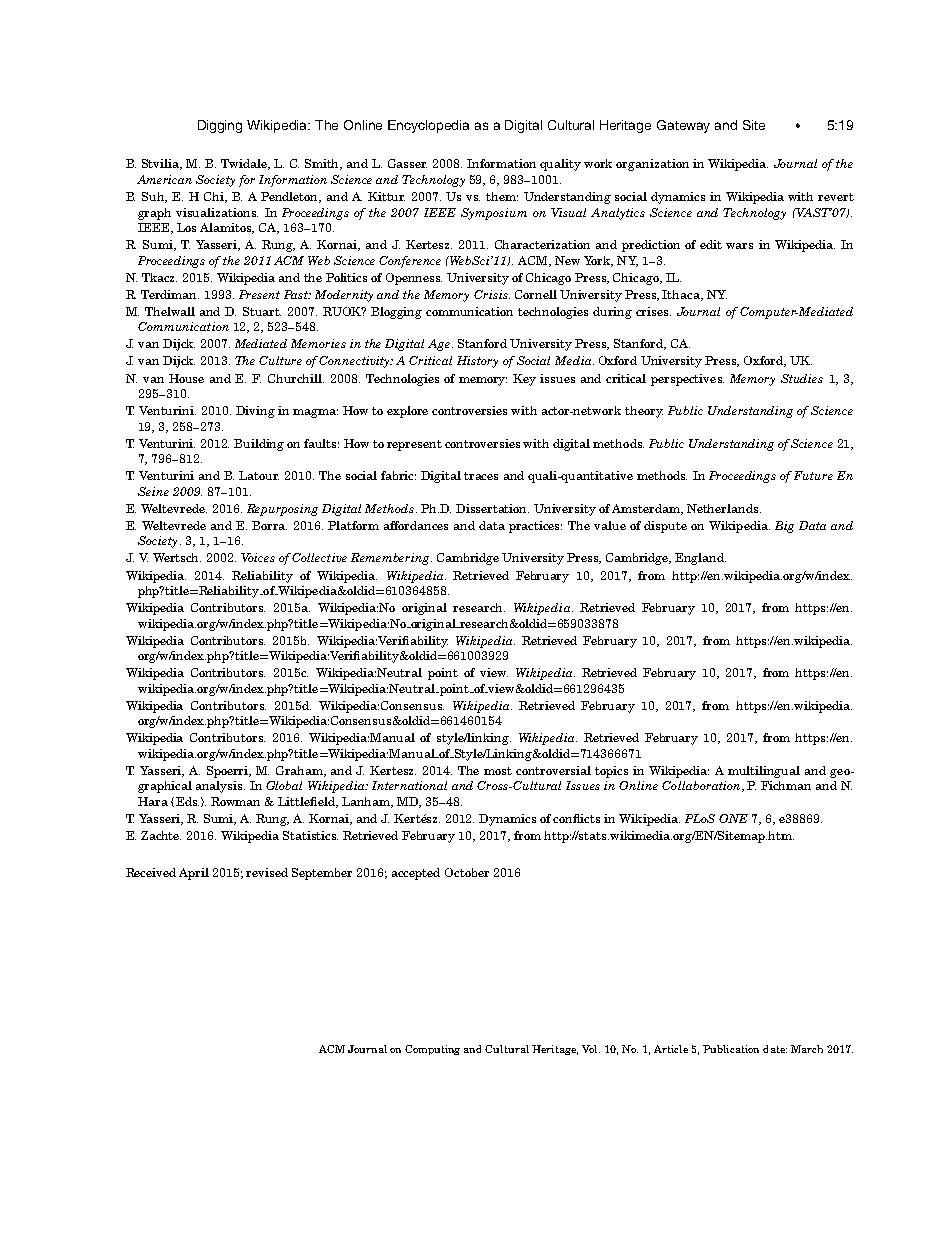 This screenshot has width=952, height=1233. What do you see at coordinates (220, 126) in the screenshot?
I see `Digging` at bounding box center [220, 126].
